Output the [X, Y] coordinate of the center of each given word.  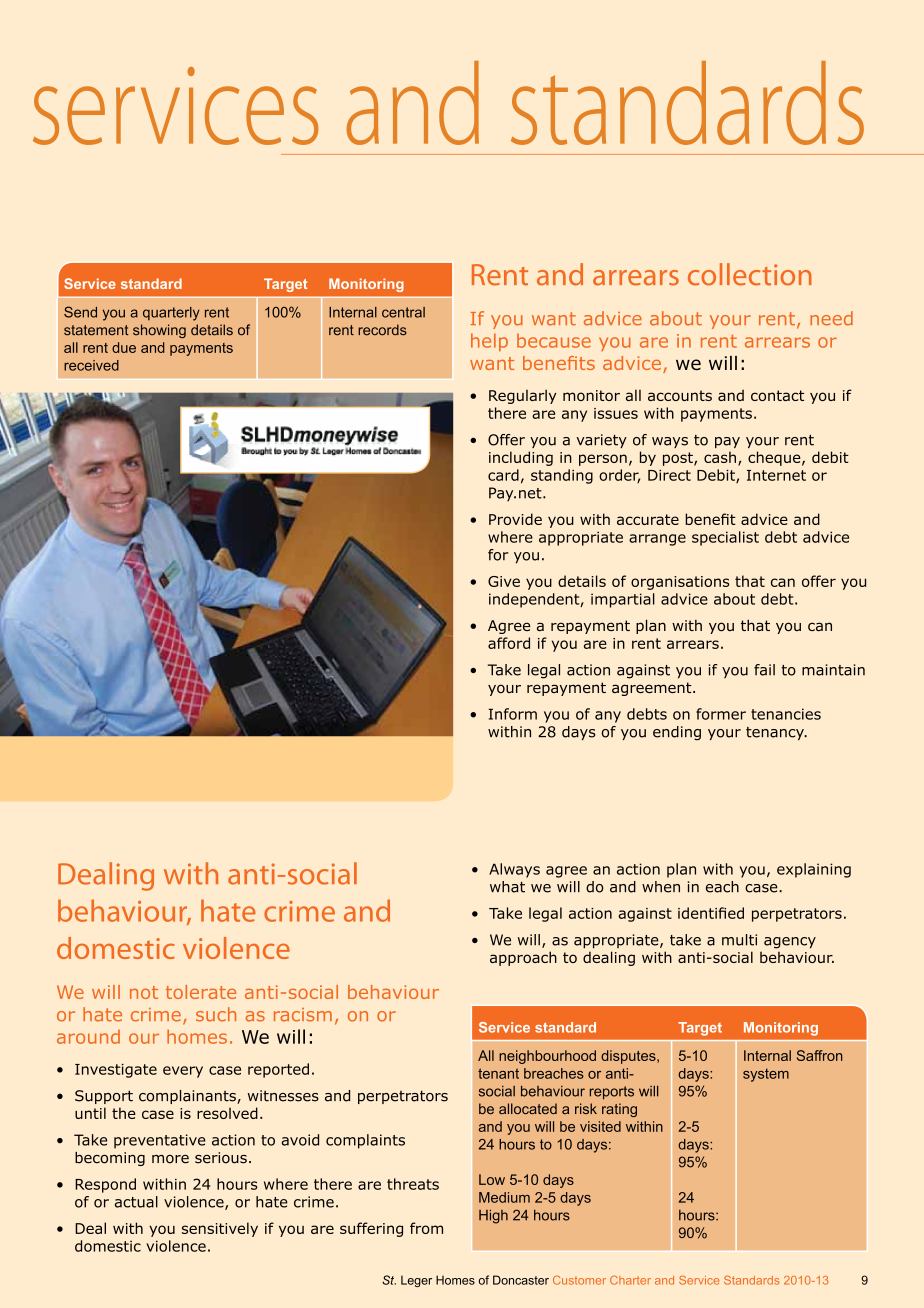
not [144, 992]
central [403, 312]
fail [764, 670]
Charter [630, 1280]
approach [523, 958]
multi [739, 940]
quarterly [171, 314]
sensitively [220, 1229]
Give [504, 581]
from [426, 1228]
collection [750, 274]
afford [509, 643]
